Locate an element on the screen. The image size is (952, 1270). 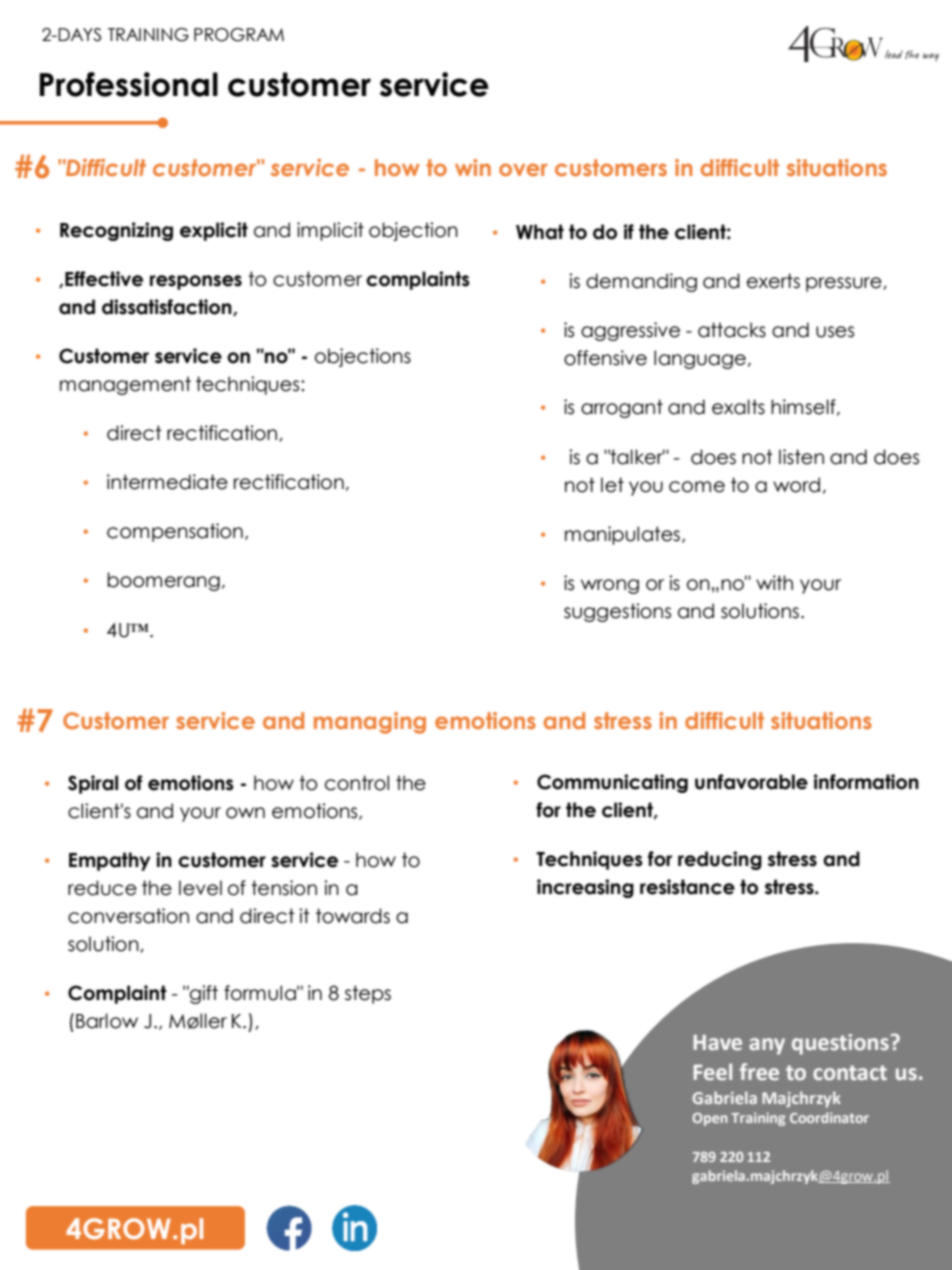
Professional is located at coordinates (128, 84).
